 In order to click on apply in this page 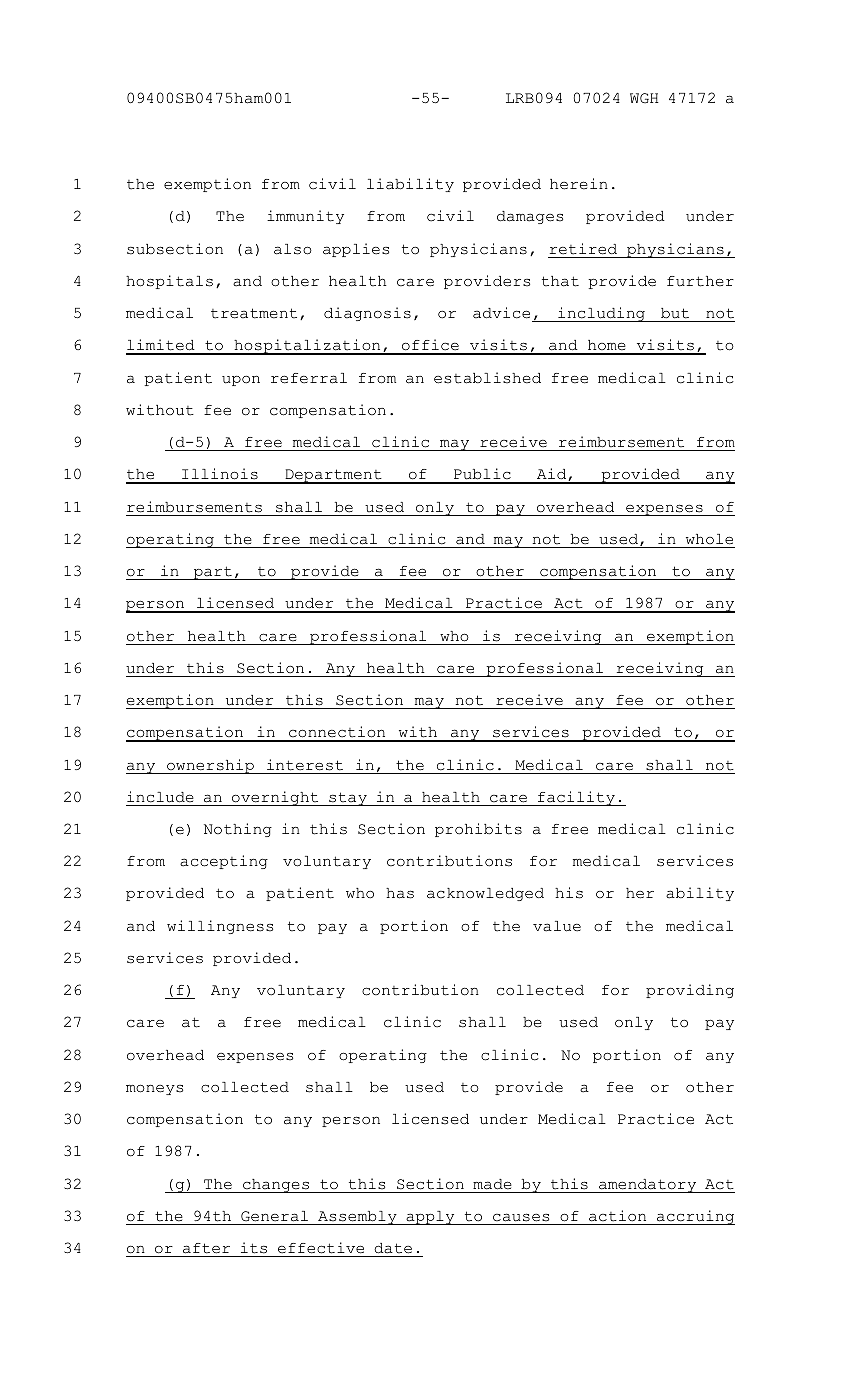, I will do `click(430, 1218)`.
